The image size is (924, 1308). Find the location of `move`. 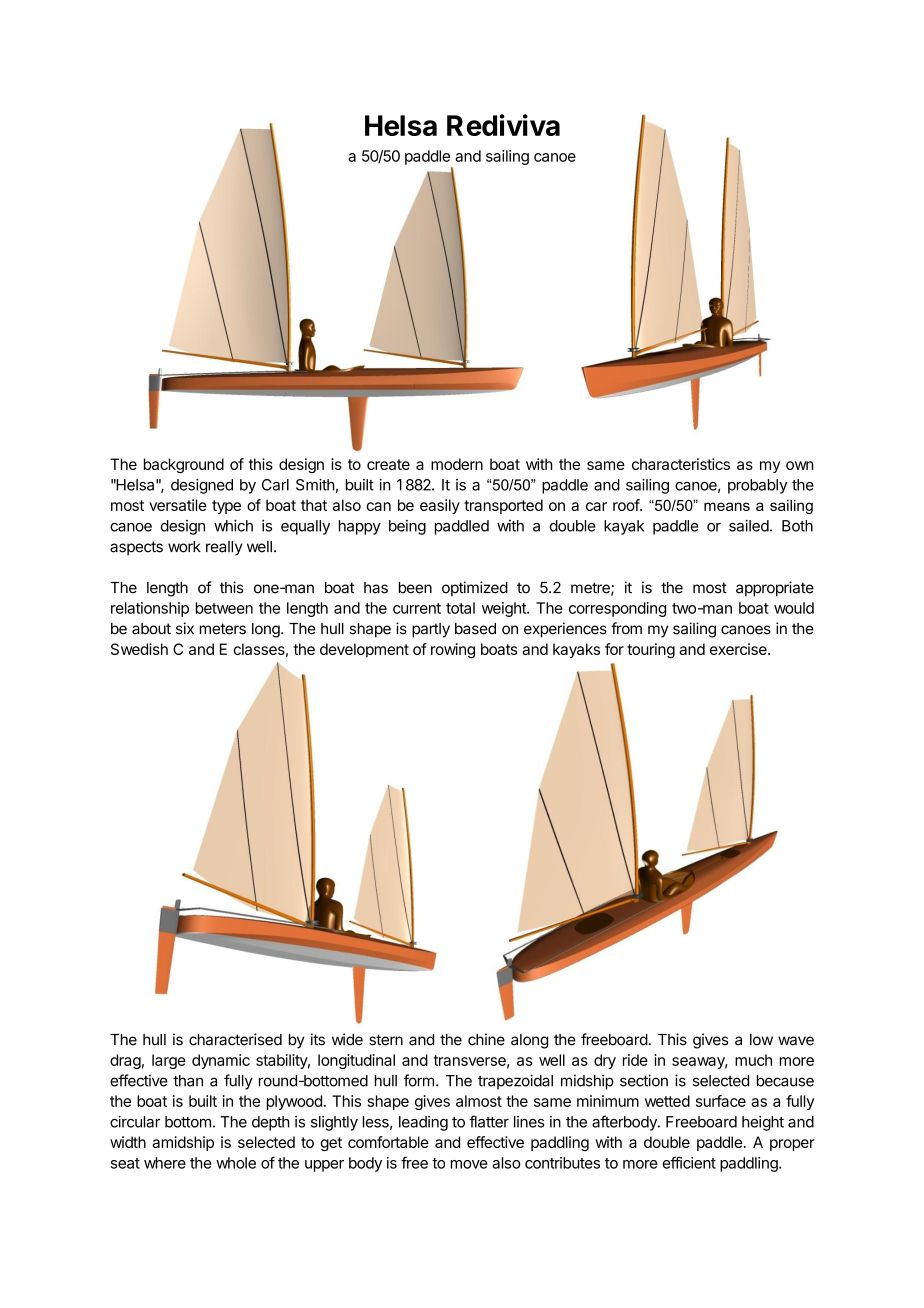

move is located at coordinates (469, 1164).
